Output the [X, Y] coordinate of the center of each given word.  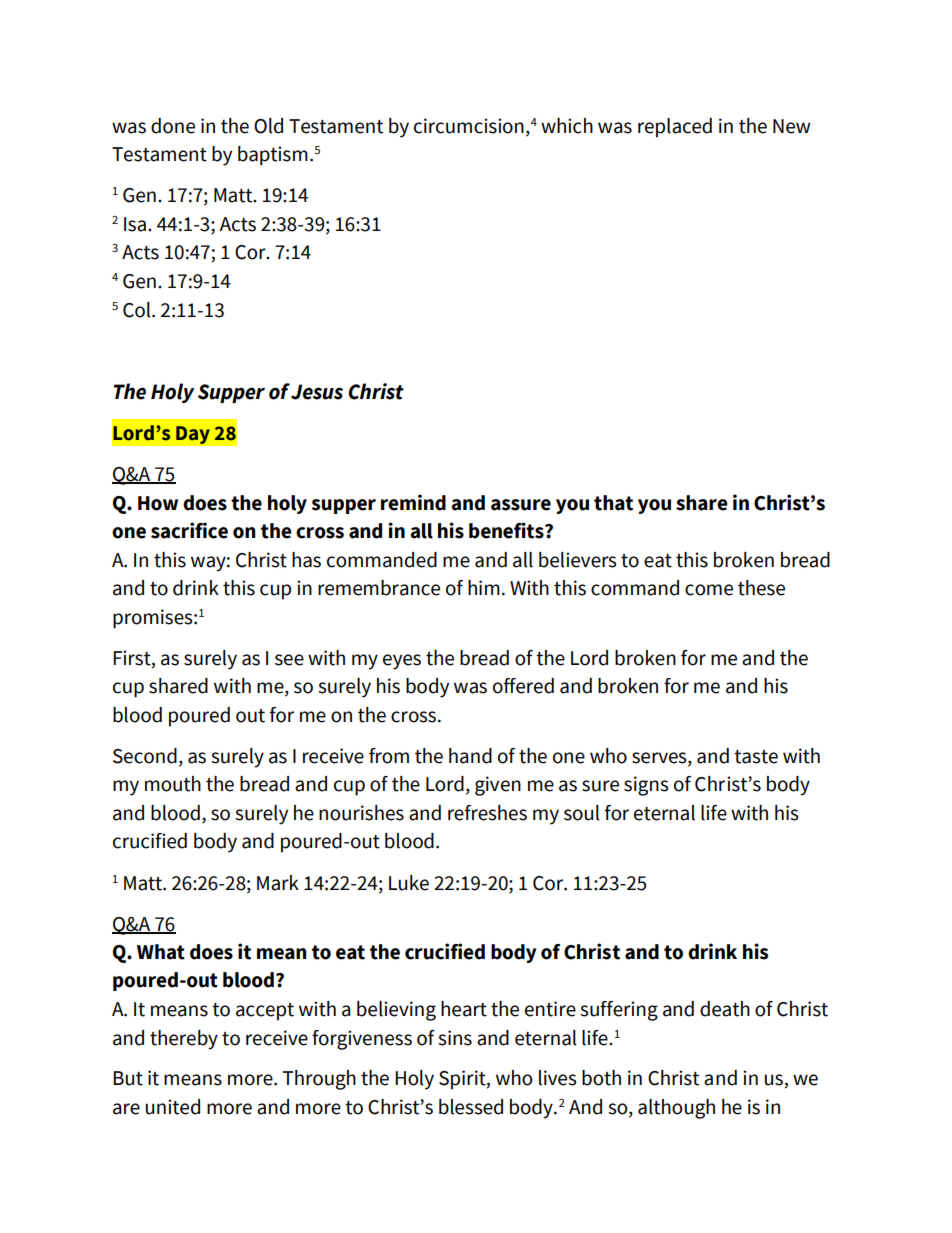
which [567, 126]
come [709, 590]
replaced [675, 128]
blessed [471, 1107]
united [172, 1107]
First [133, 659]
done [173, 126]
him [484, 587]
